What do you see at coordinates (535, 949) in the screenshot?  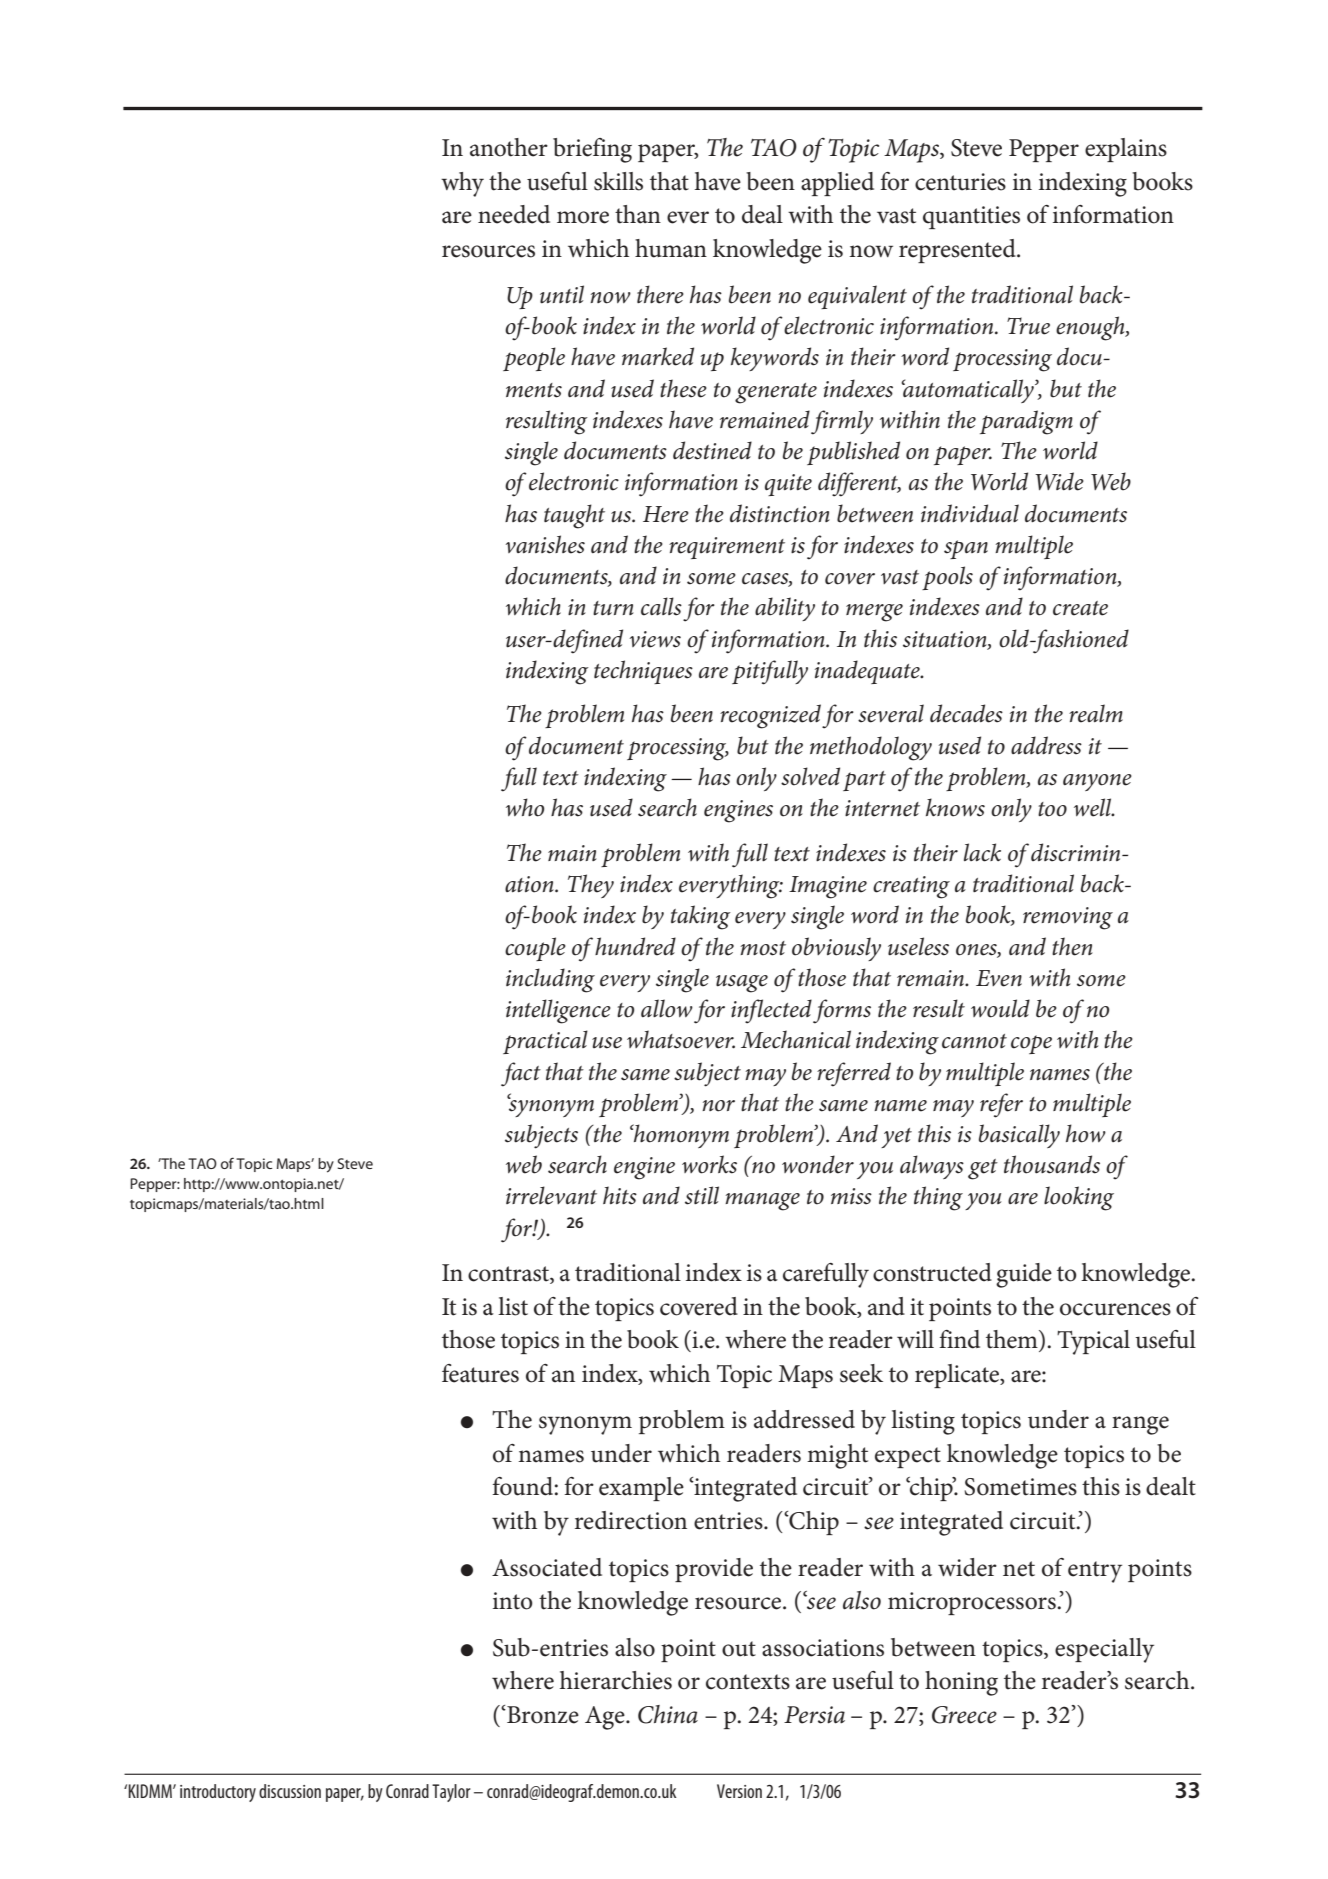 I see `couple` at bounding box center [535, 949].
